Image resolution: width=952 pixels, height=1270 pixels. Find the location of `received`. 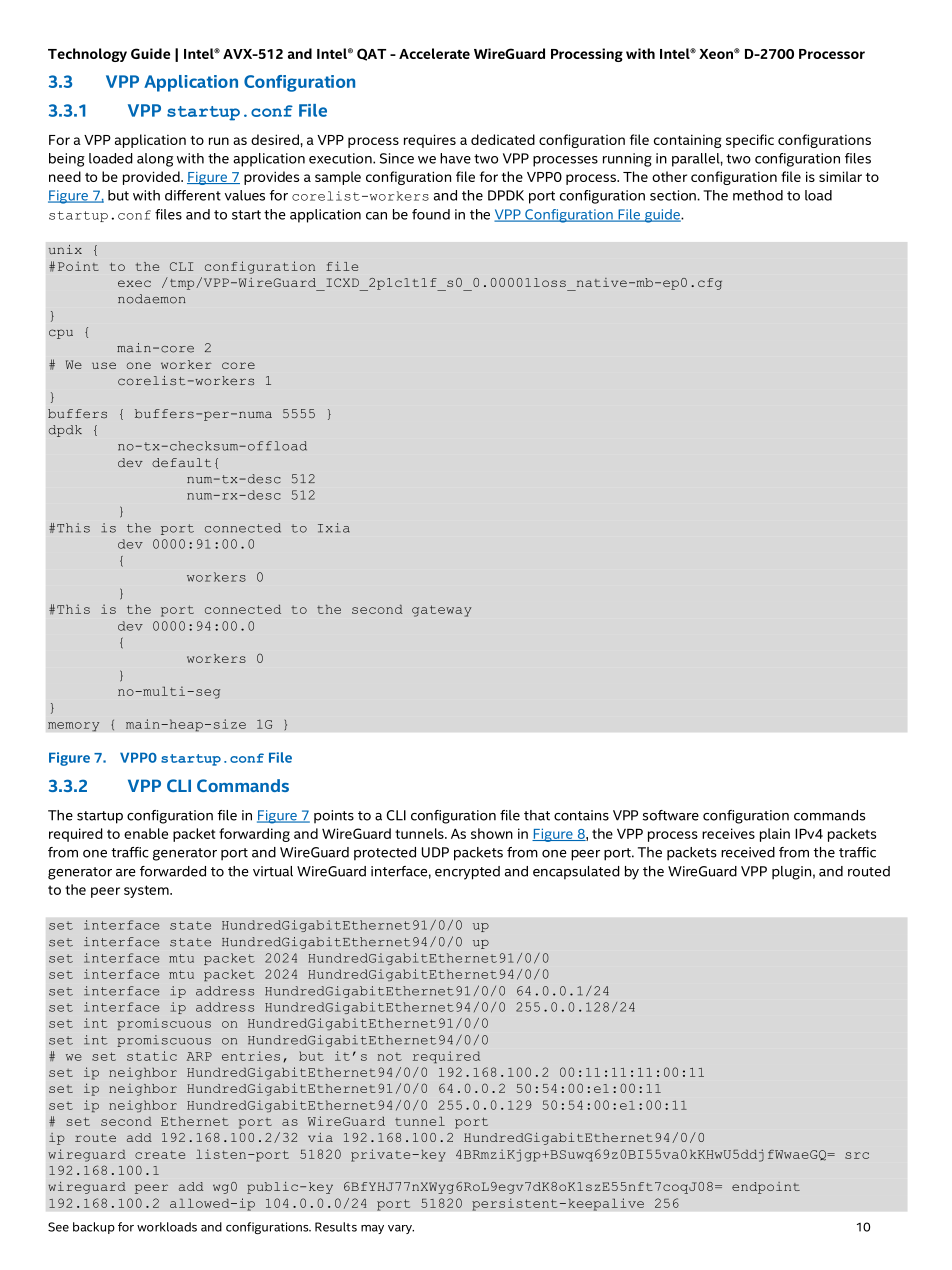

received is located at coordinates (748, 852).
